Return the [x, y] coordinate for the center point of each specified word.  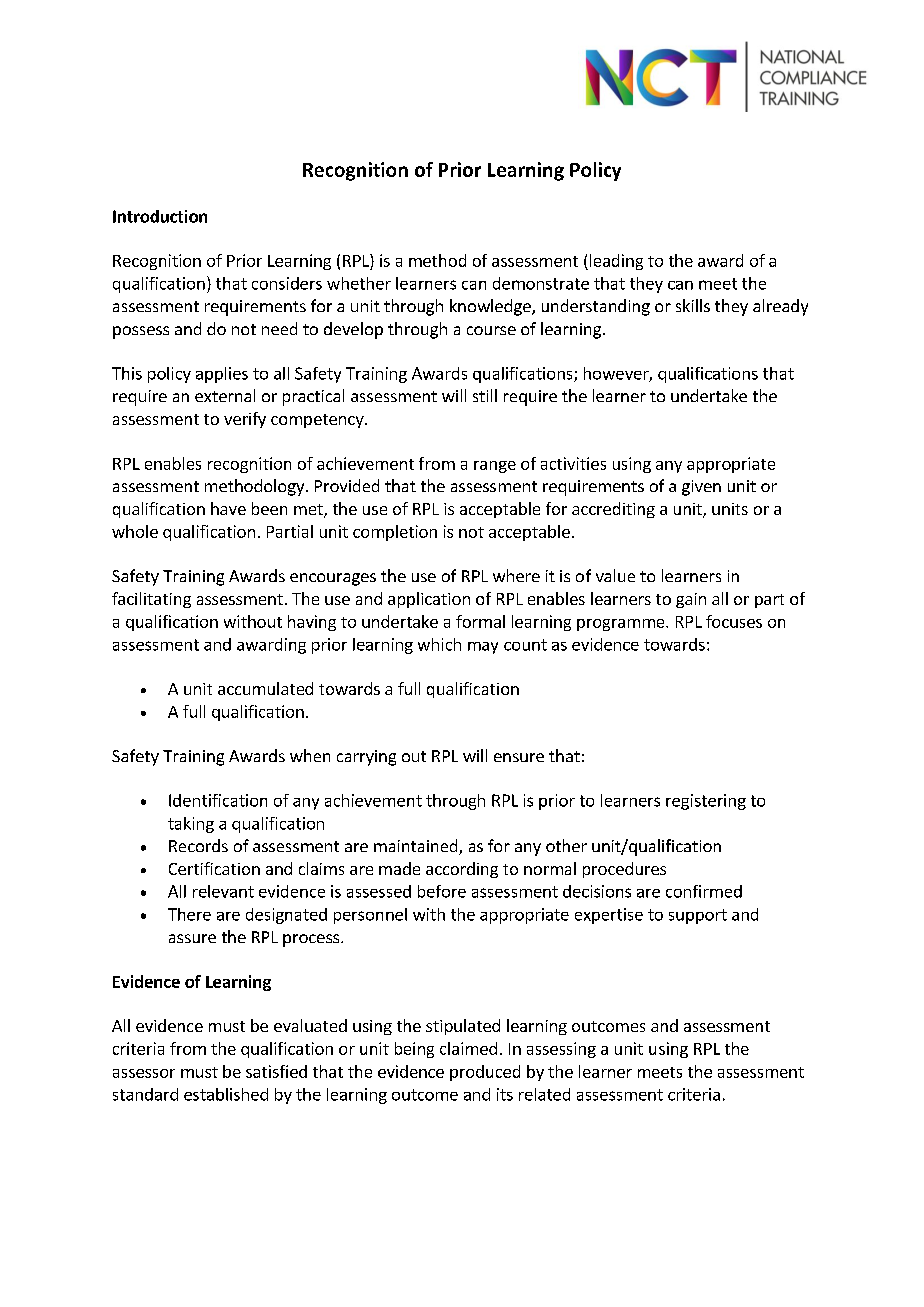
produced [485, 1073]
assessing [561, 1050]
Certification [214, 868]
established [226, 1094]
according [462, 870]
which [439, 644]
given [701, 488]
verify [245, 420]
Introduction [160, 216]
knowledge [491, 307]
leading [616, 262]
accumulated [265, 688]
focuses [734, 621]
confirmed [704, 891]
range [495, 467]
